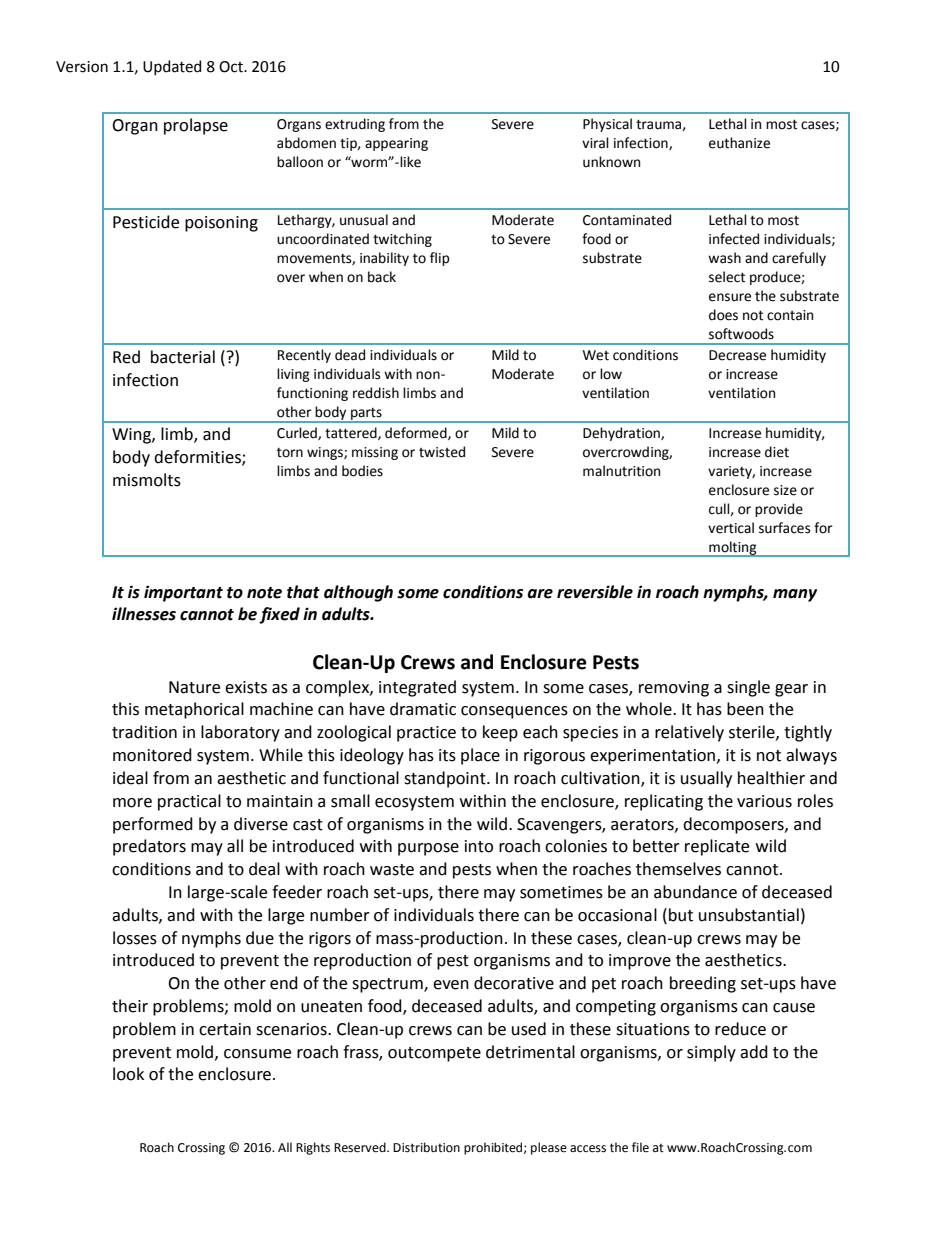 The image size is (952, 1233). What do you see at coordinates (739, 143) in the screenshot?
I see `euthanize` at bounding box center [739, 143].
